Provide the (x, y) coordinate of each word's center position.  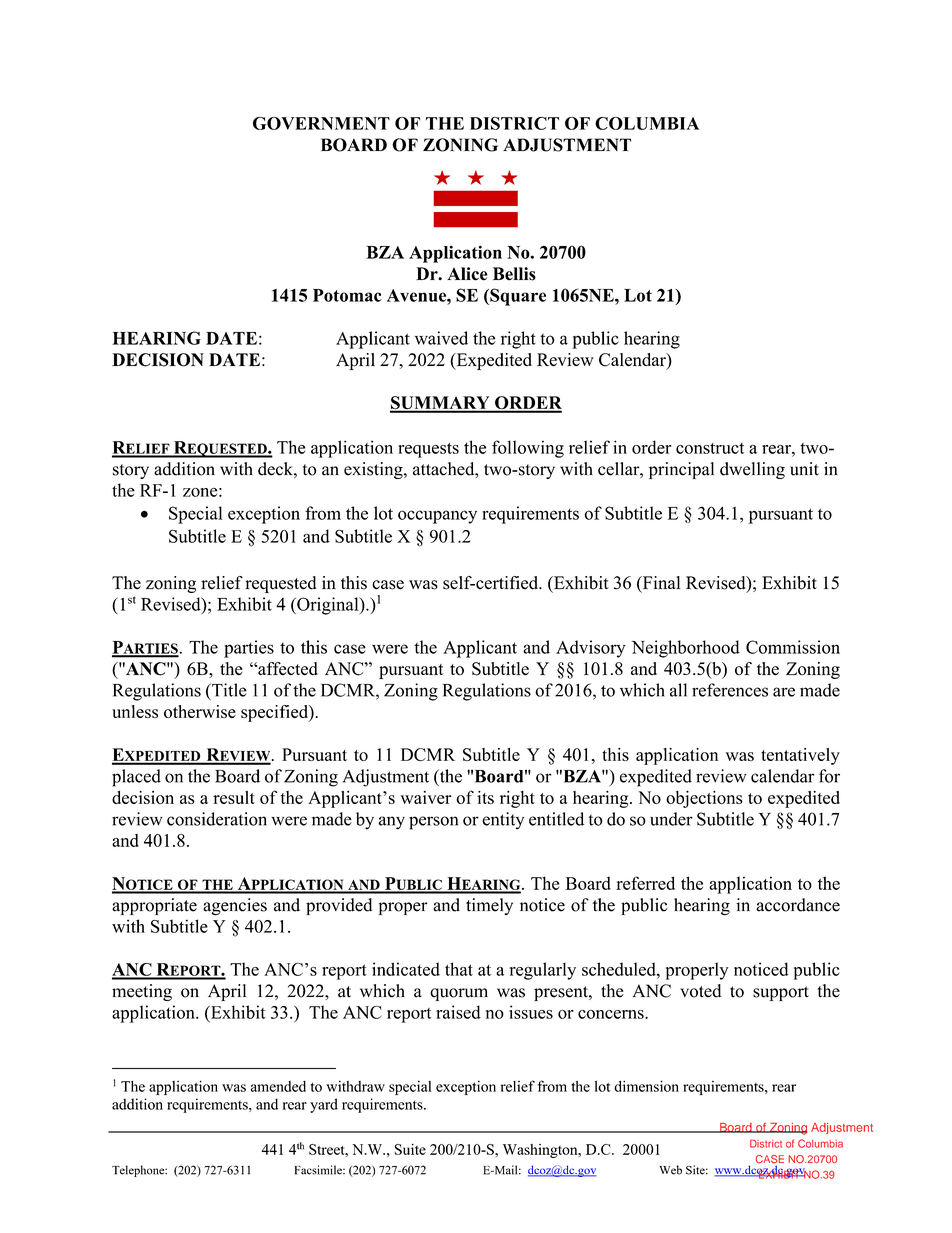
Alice (467, 274)
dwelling (752, 470)
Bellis (514, 274)
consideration (217, 819)
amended (278, 1086)
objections (704, 799)
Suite (410, 1149)
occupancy (437, 517)
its (485, 797)
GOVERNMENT (321, 123)
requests (428, 450)
